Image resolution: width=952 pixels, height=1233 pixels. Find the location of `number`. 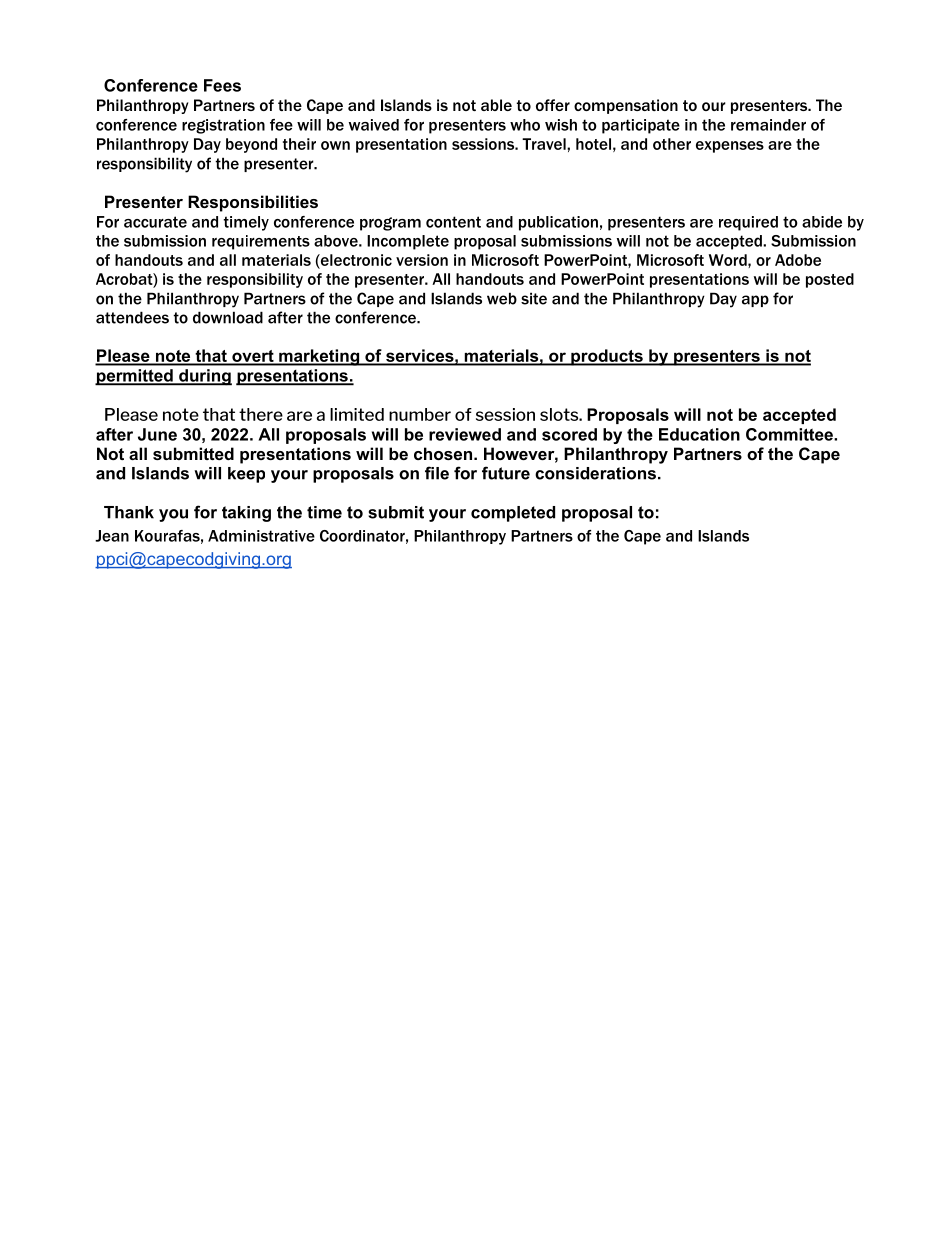

number is located at coordinates (420, 414).
